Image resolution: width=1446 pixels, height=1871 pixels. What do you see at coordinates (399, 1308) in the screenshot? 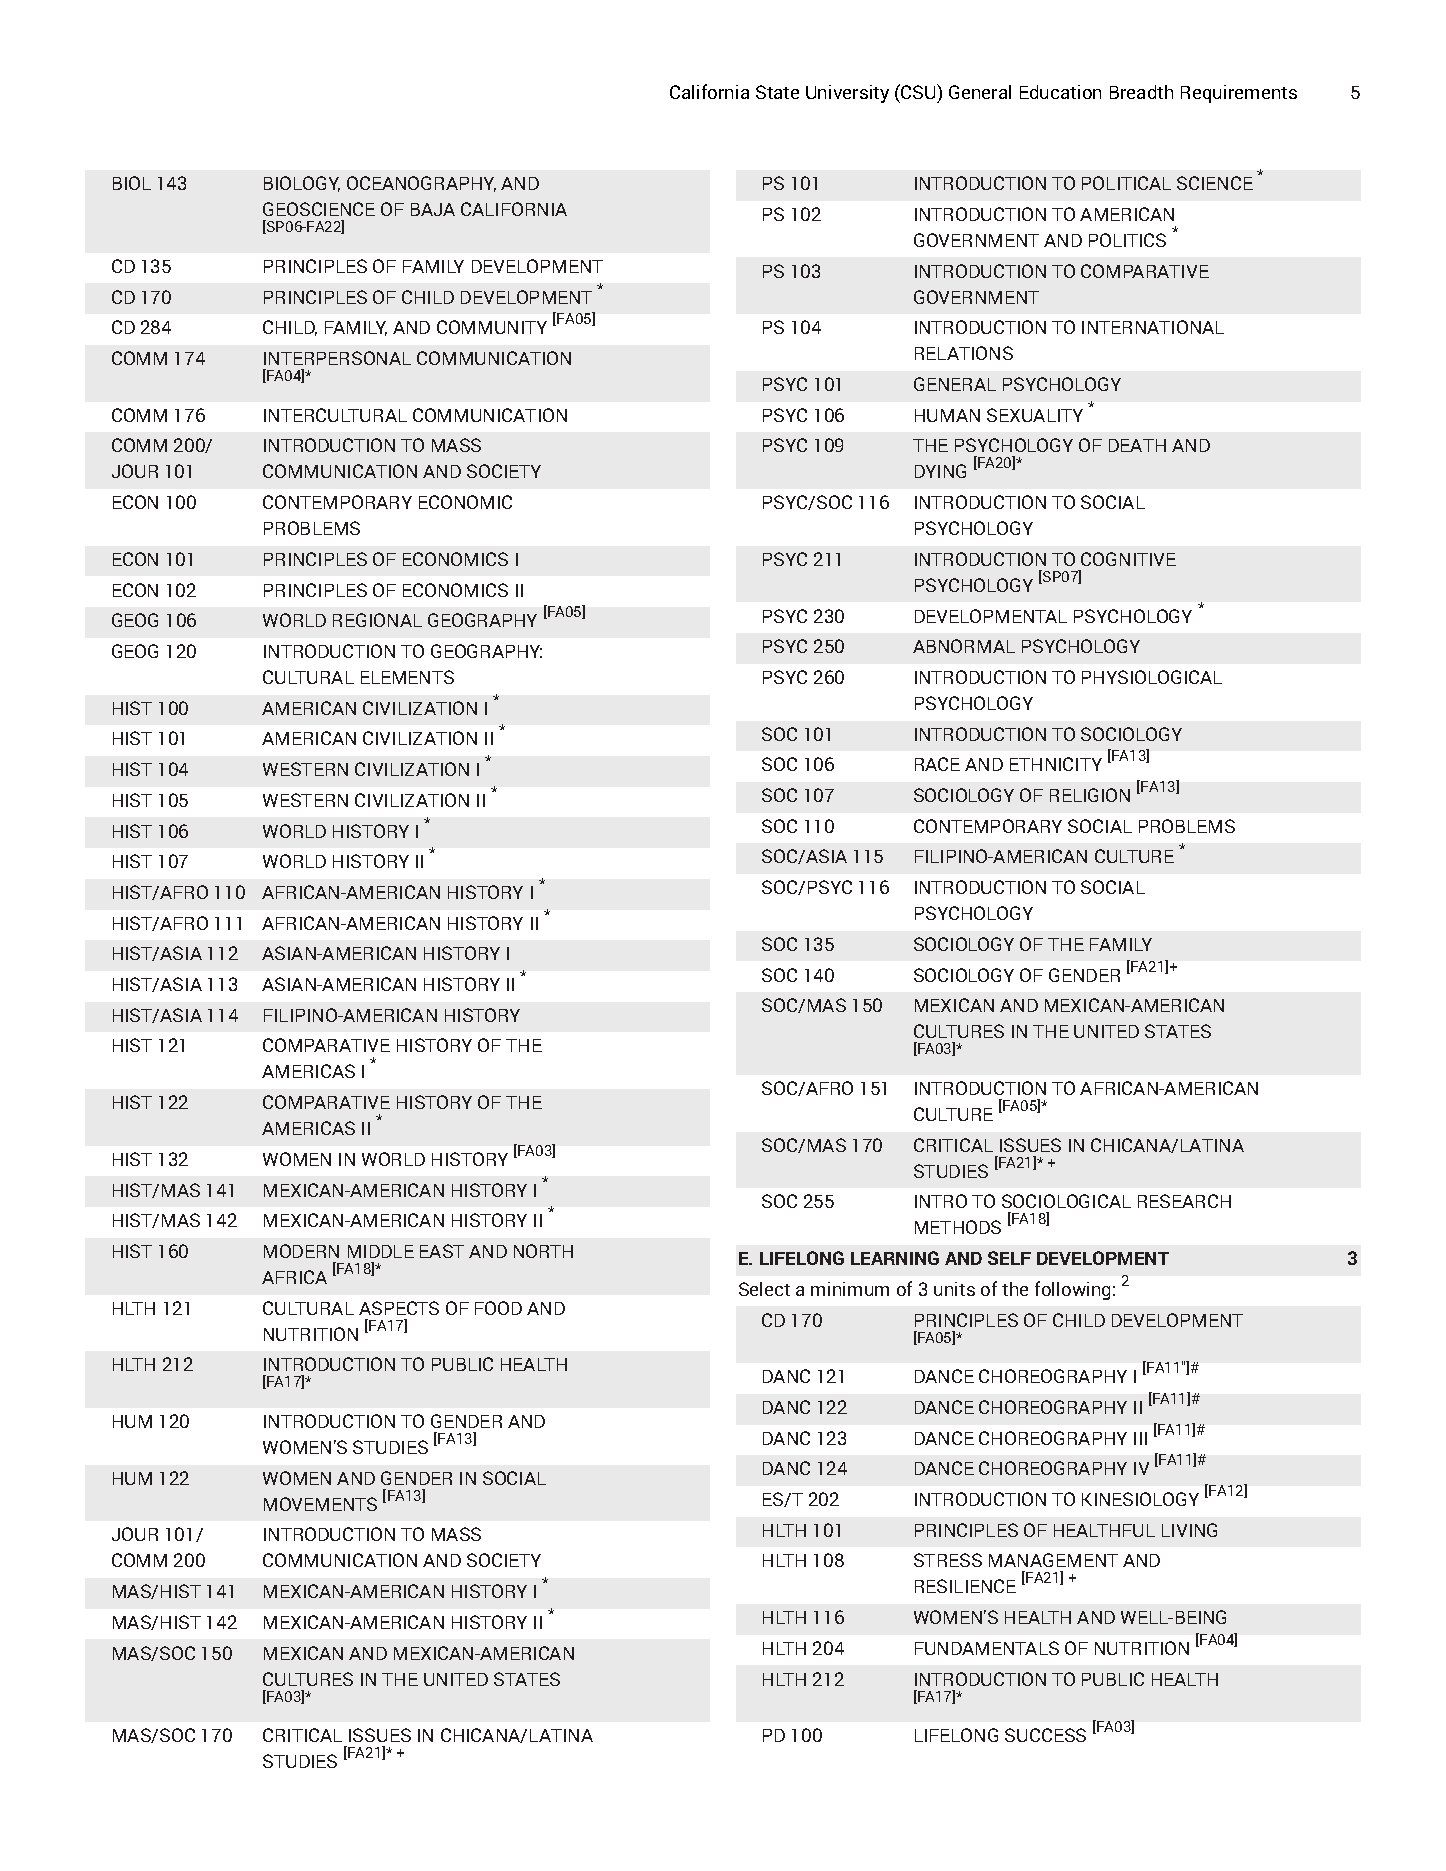
I see `ASPECTS` at bounding box center [399, 1308].
